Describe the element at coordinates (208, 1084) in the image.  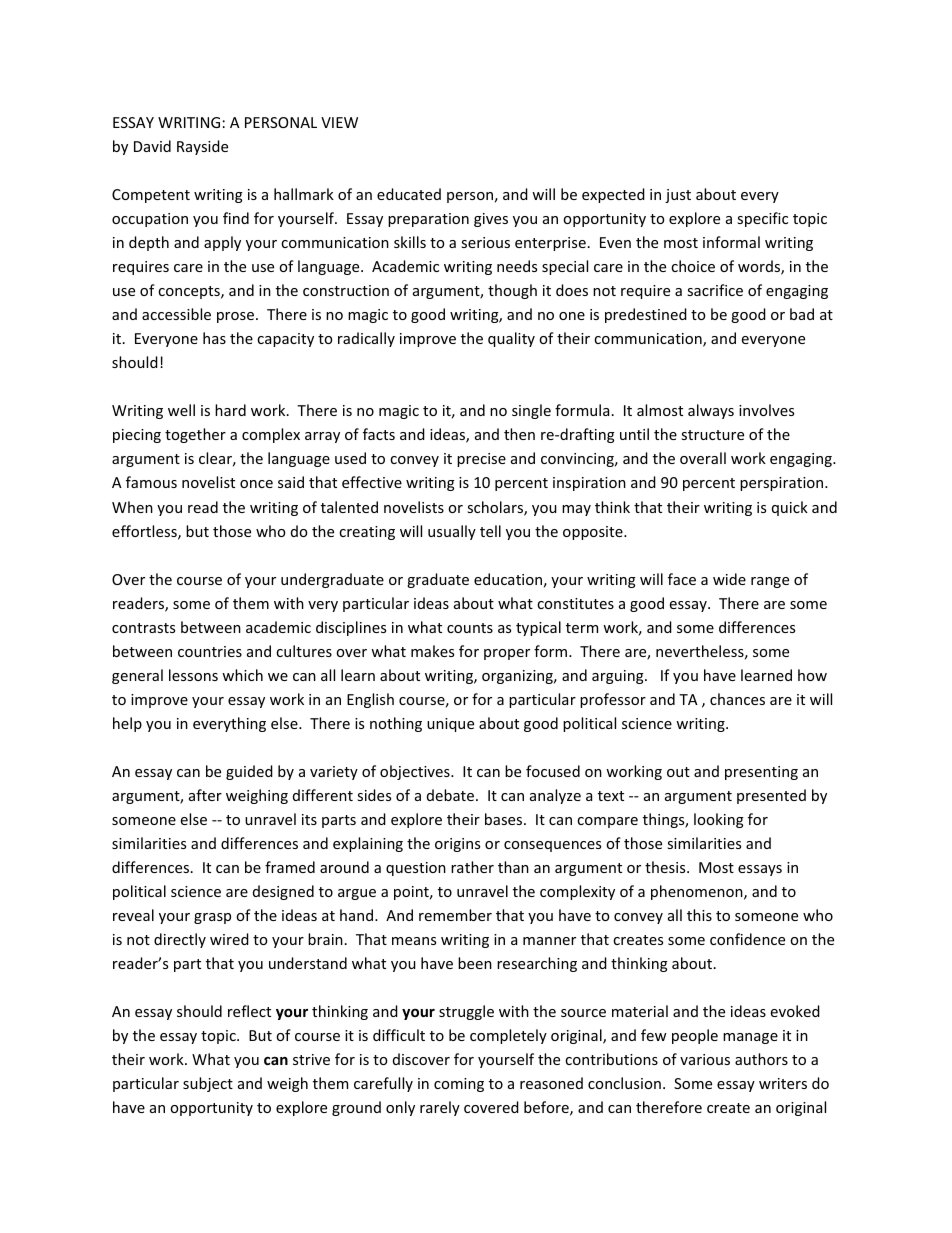
I see `subject` at that location.
